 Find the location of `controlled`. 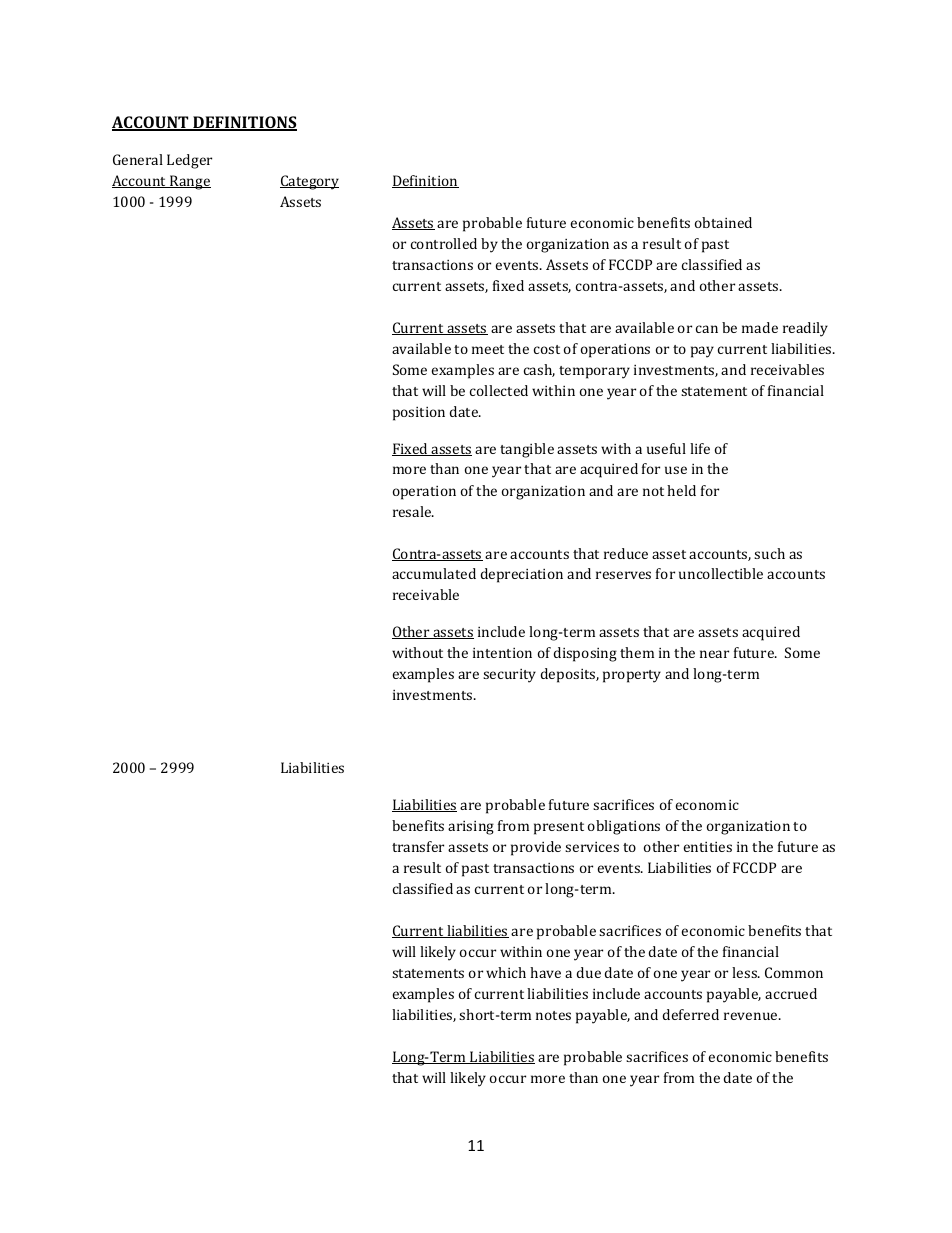

controlled is located at coordinates (444, 243).
